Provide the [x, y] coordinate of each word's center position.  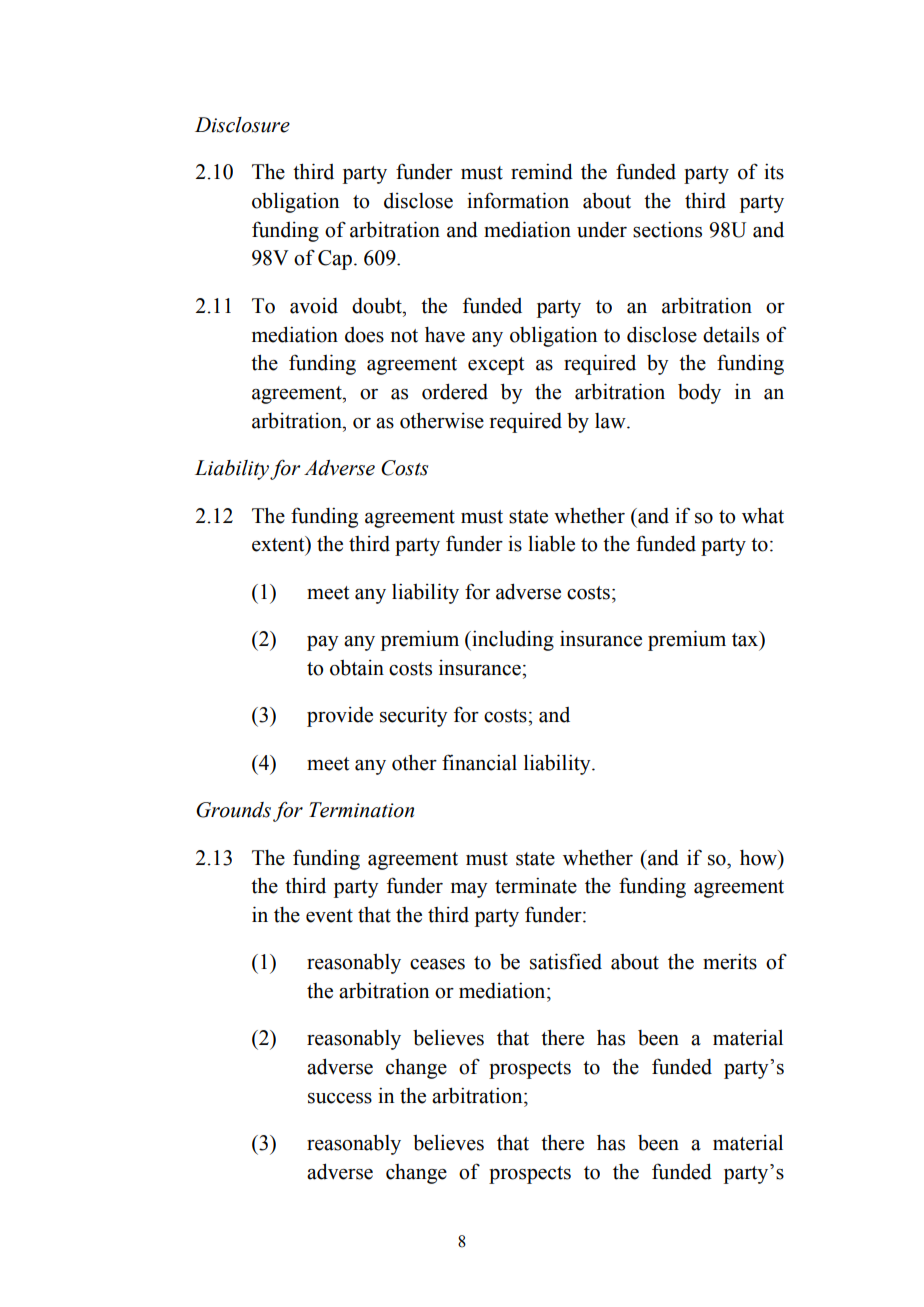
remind [542, 171]
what [763, 515]
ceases [437, 964]
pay [323, 643]
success [340, 1098]
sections [667, 229]
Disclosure [242, 125]
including [512, 640]
